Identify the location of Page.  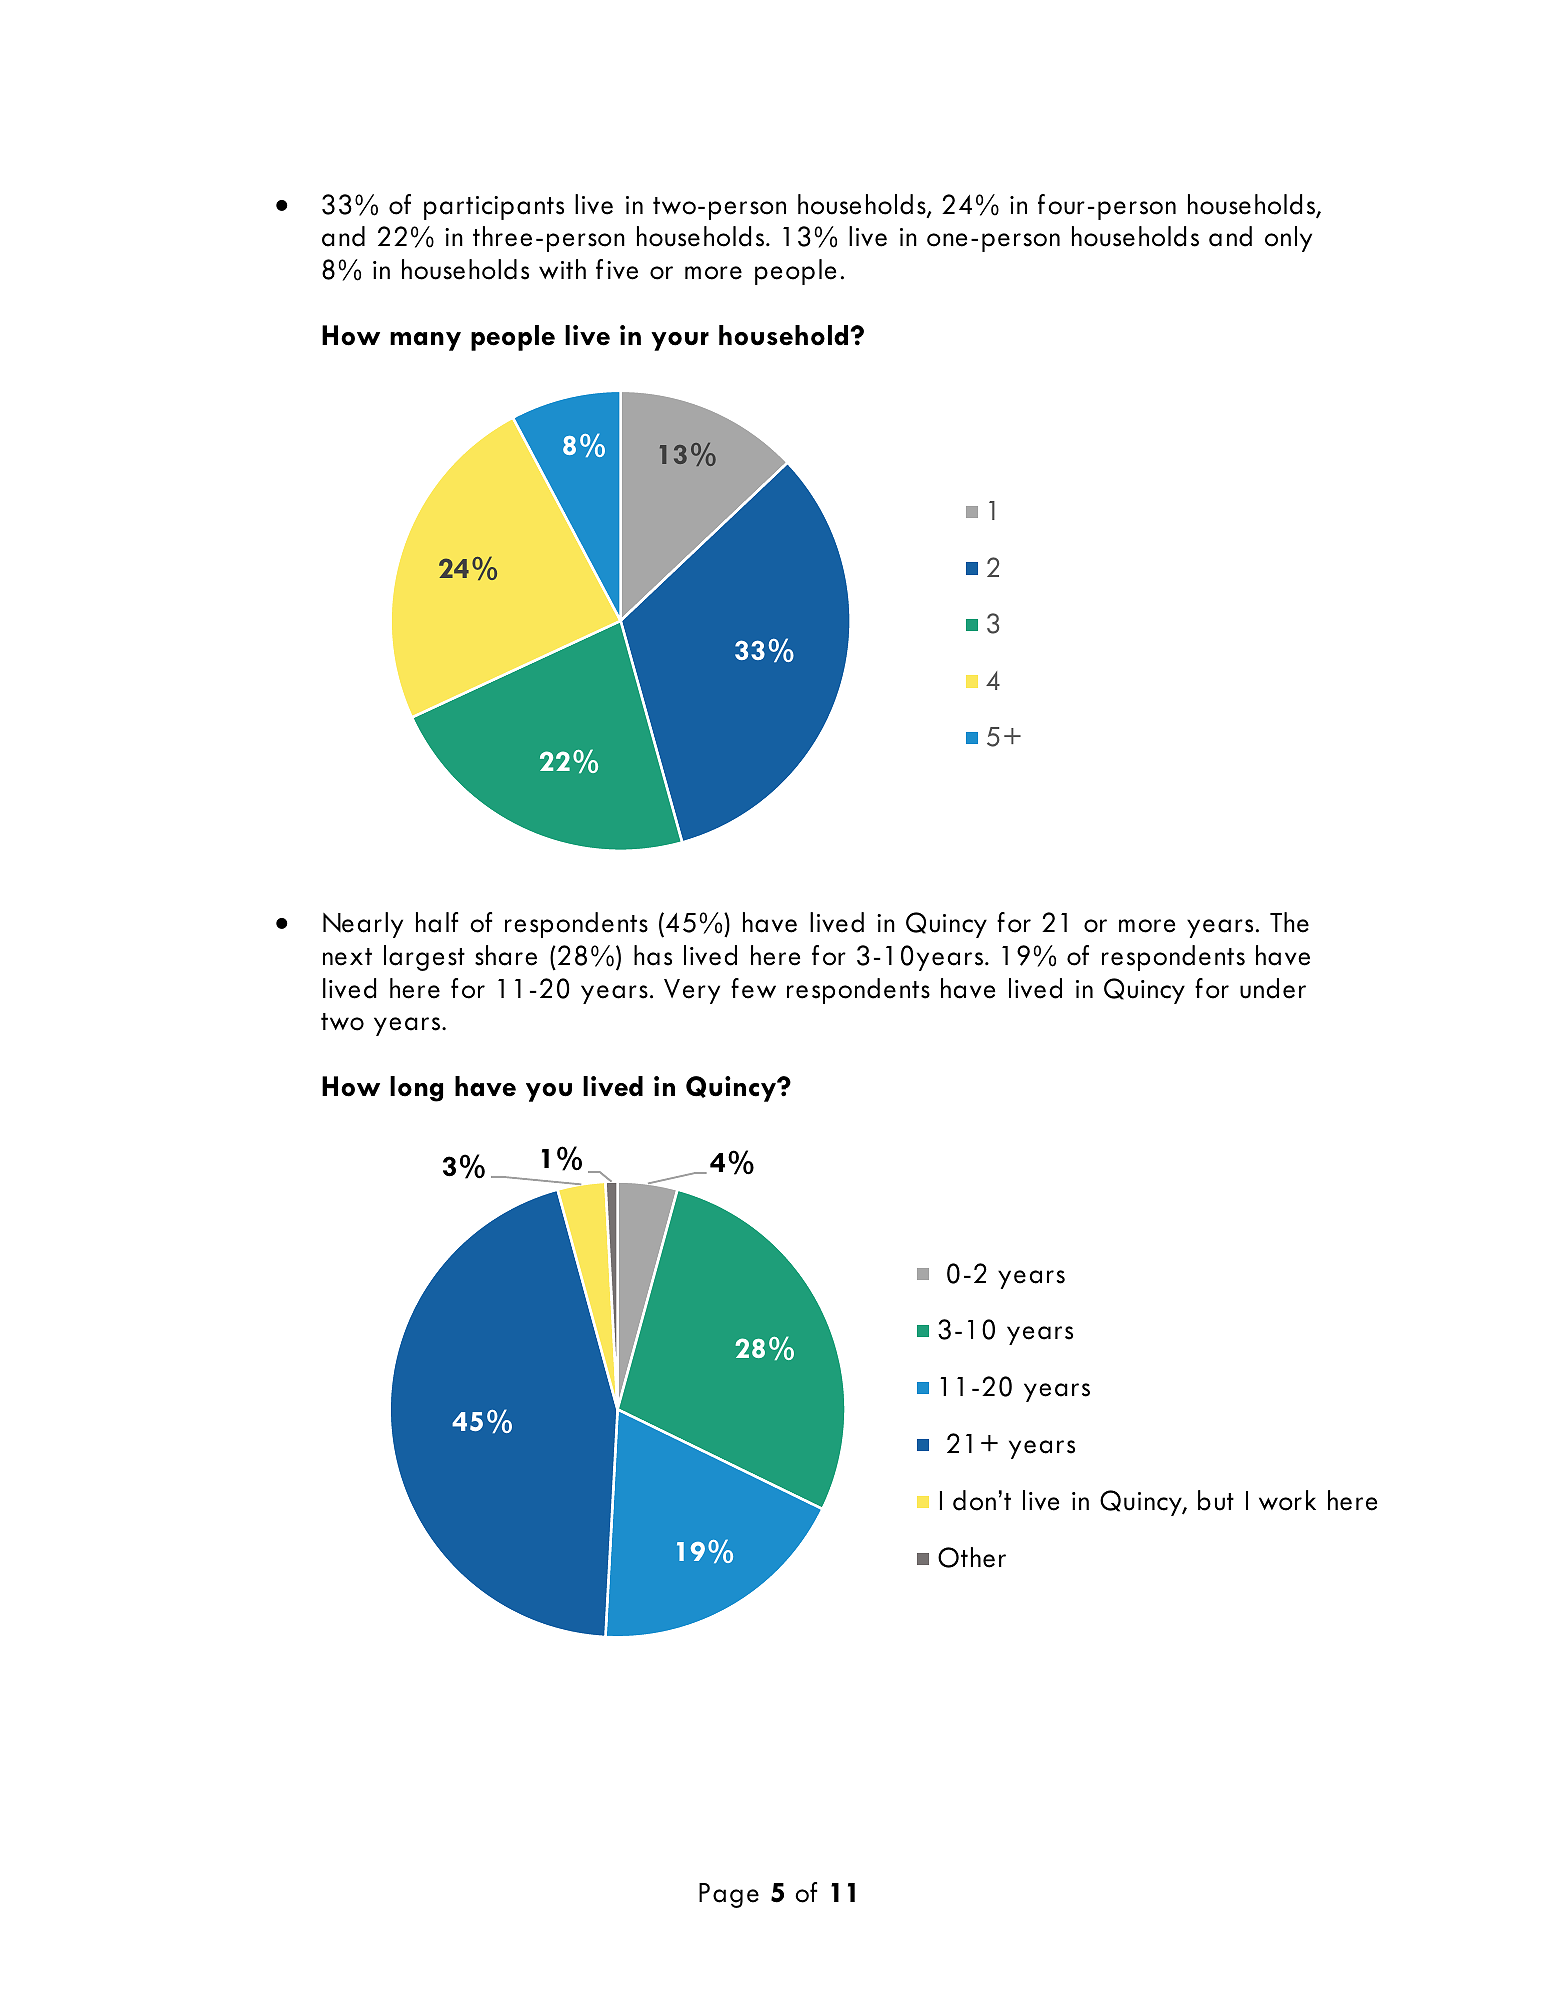
(729, 1895).
